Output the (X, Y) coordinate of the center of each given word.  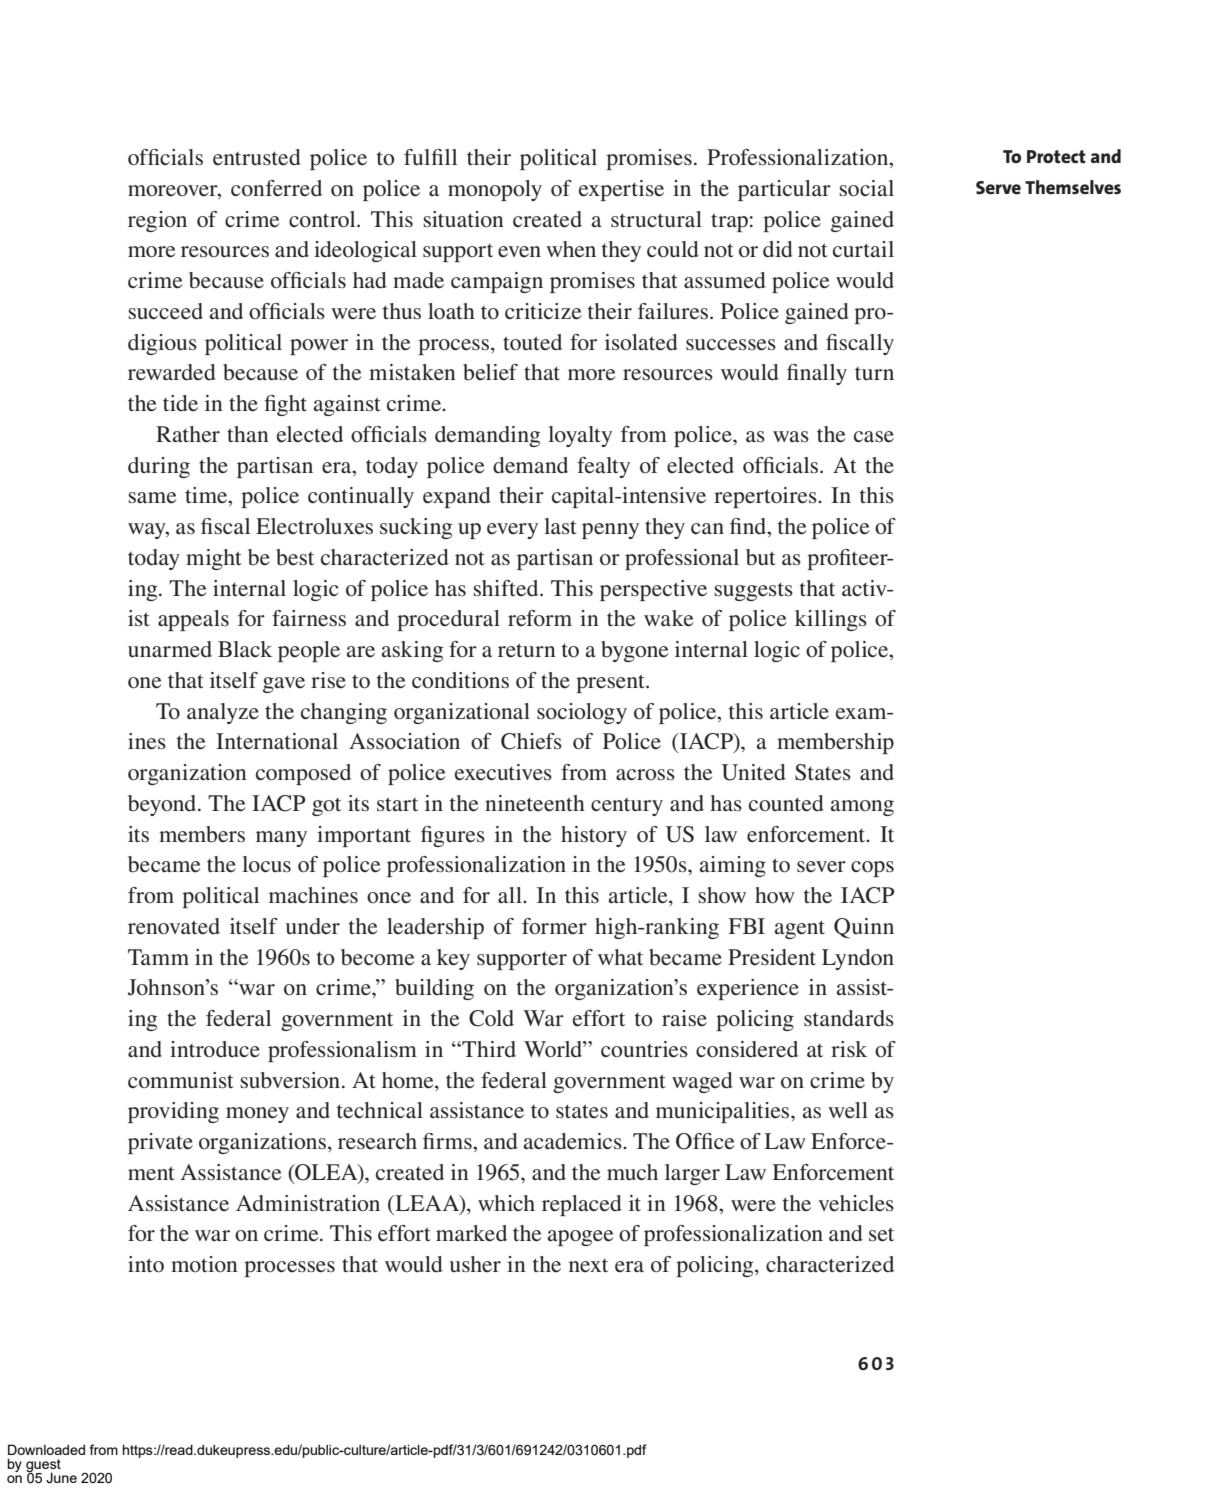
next (588, 1265)
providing (173, 1112)
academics (574, 1141)
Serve (998, 188)
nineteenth (535, 803)
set (881, 1235)
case (874, 437)
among (862, 808)
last (560, 526)
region (157, 221)
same (152, 498)
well (848, 1110)
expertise (621, 190)
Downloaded (46, 1449)
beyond (163, 805)
